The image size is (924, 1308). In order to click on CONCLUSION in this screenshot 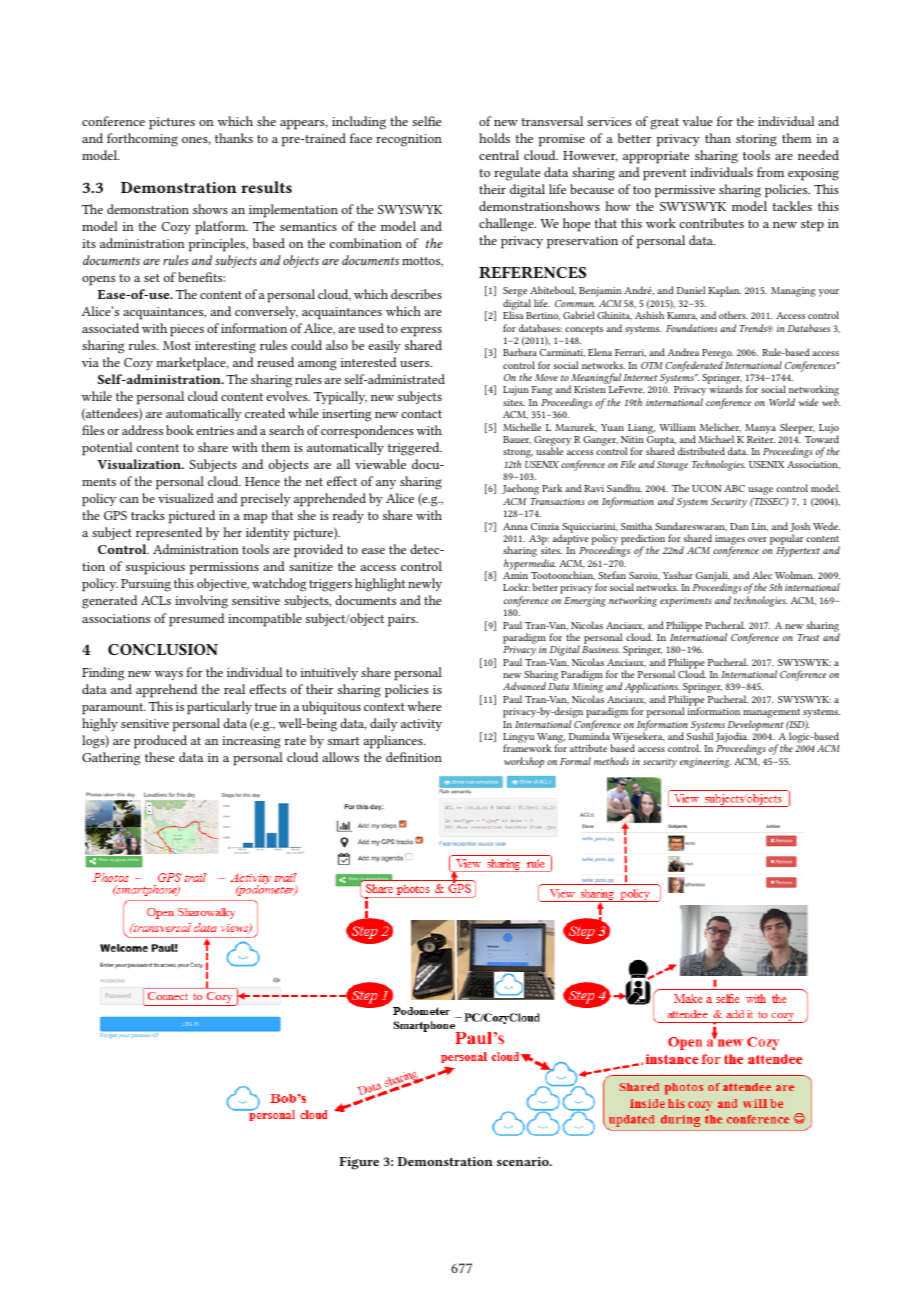, I will do `click(163, 649)`.
